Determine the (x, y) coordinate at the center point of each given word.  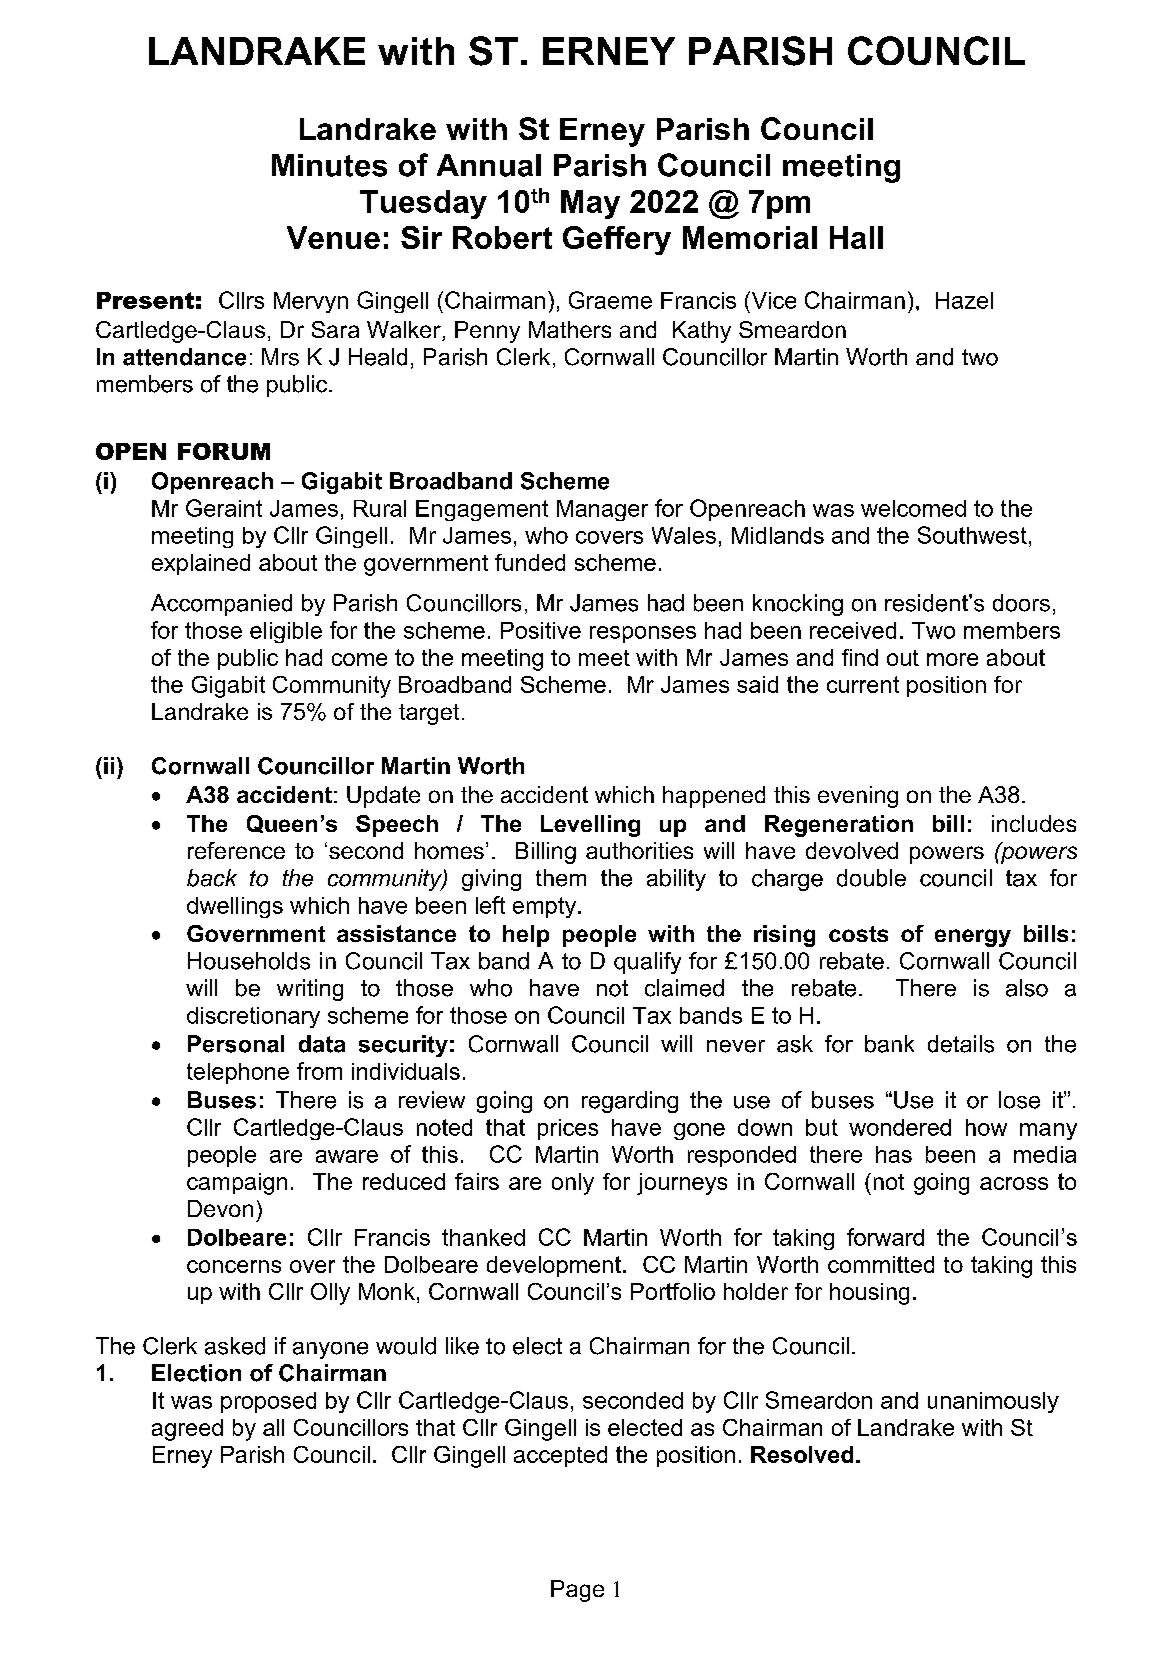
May (590, 204)
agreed (187, 1430)
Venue (333, 237)
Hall (856, 237)
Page (577, 1591)
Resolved (802, 1454)
